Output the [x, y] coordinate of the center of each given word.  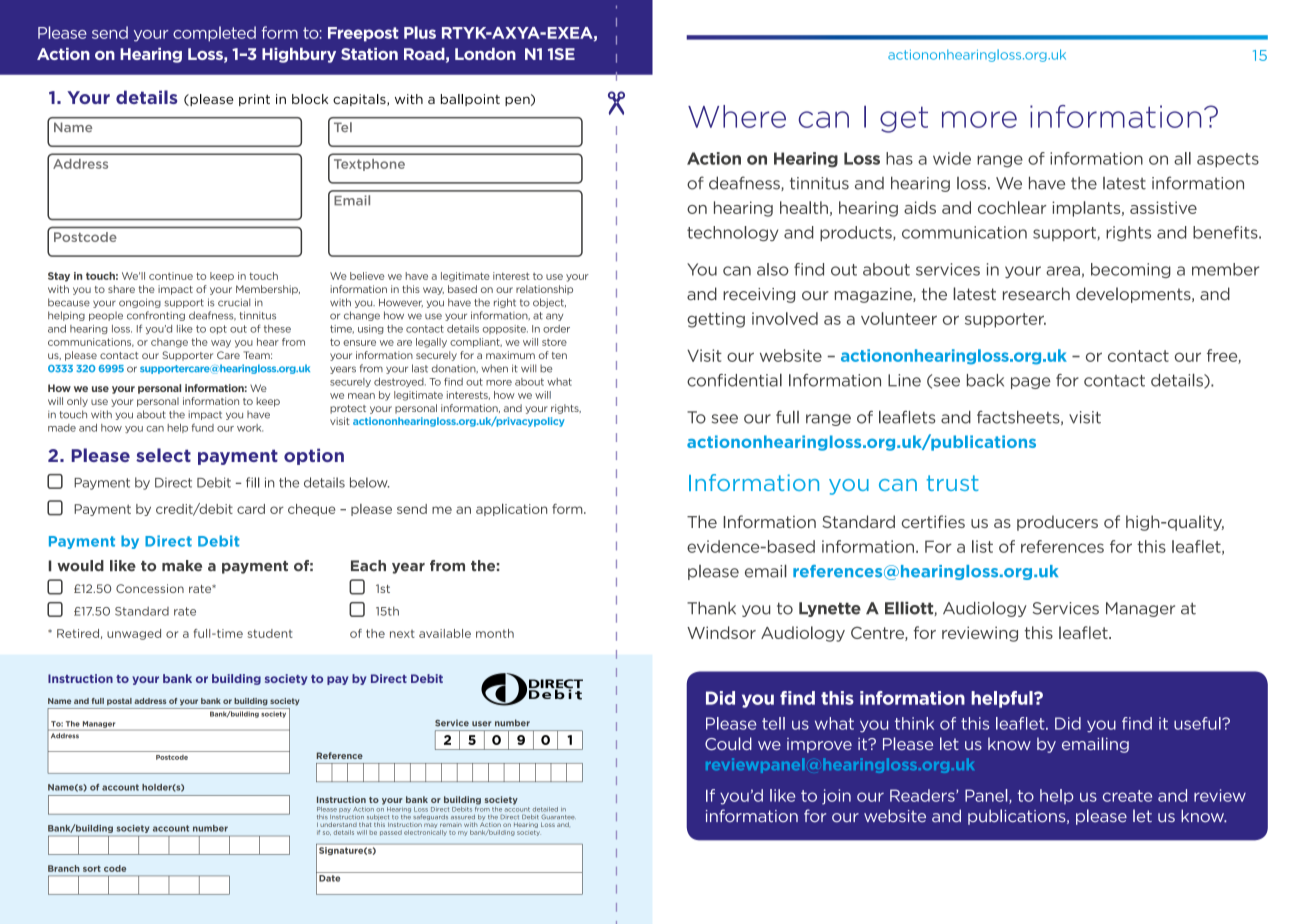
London [485, 54]
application [511, 509]
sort [92, 868]
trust [953, 483]
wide [952, 158]
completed [214, 34]
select [163, 455]
